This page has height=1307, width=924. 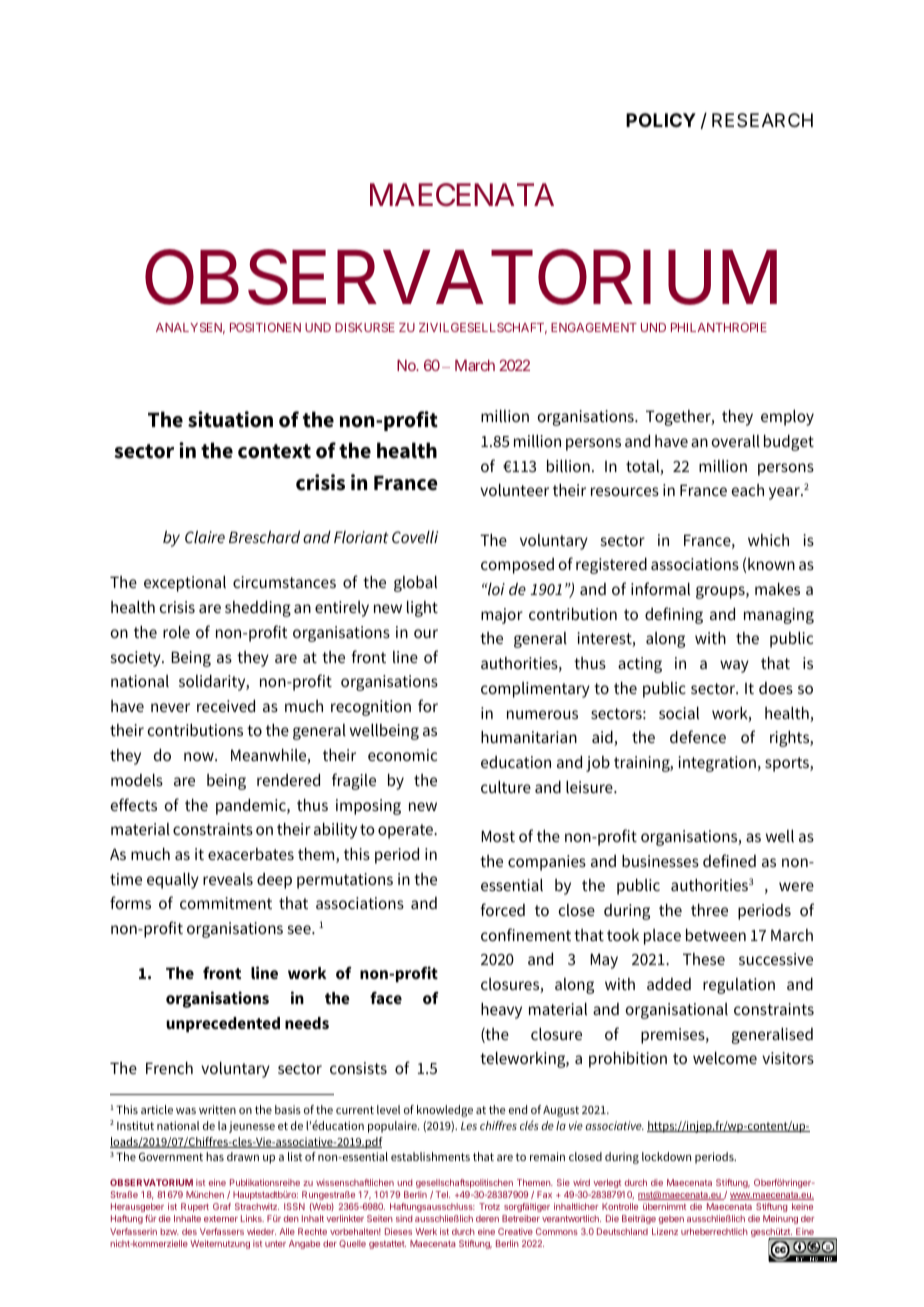 What do you see at coordinates (762, 120) in the page?
I see `RESEARCH` at bounding box center [762, 120].
